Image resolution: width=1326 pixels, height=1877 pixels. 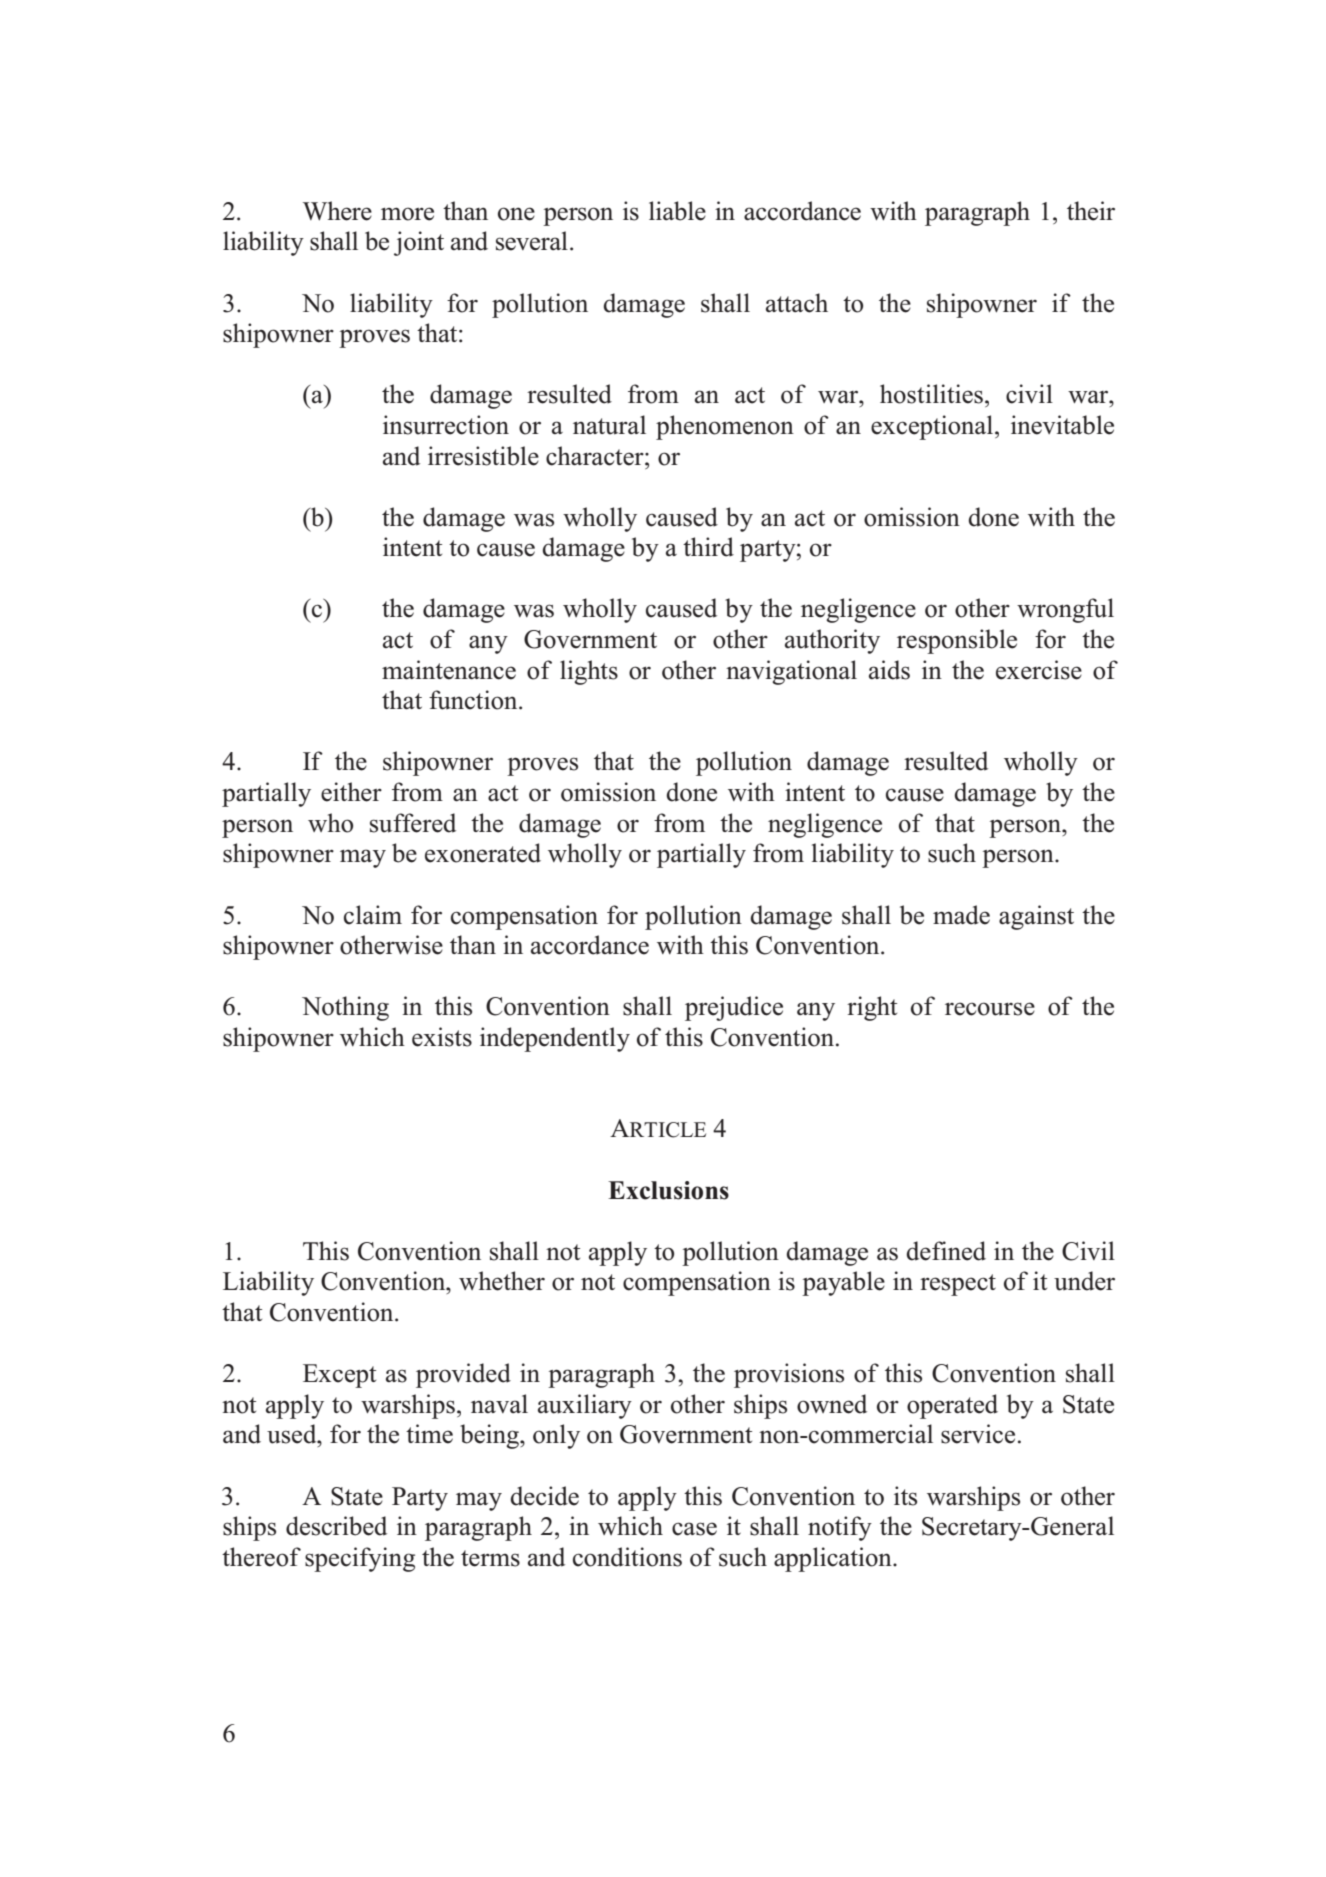 I want to click on their, so click(x=1091, y=211).
